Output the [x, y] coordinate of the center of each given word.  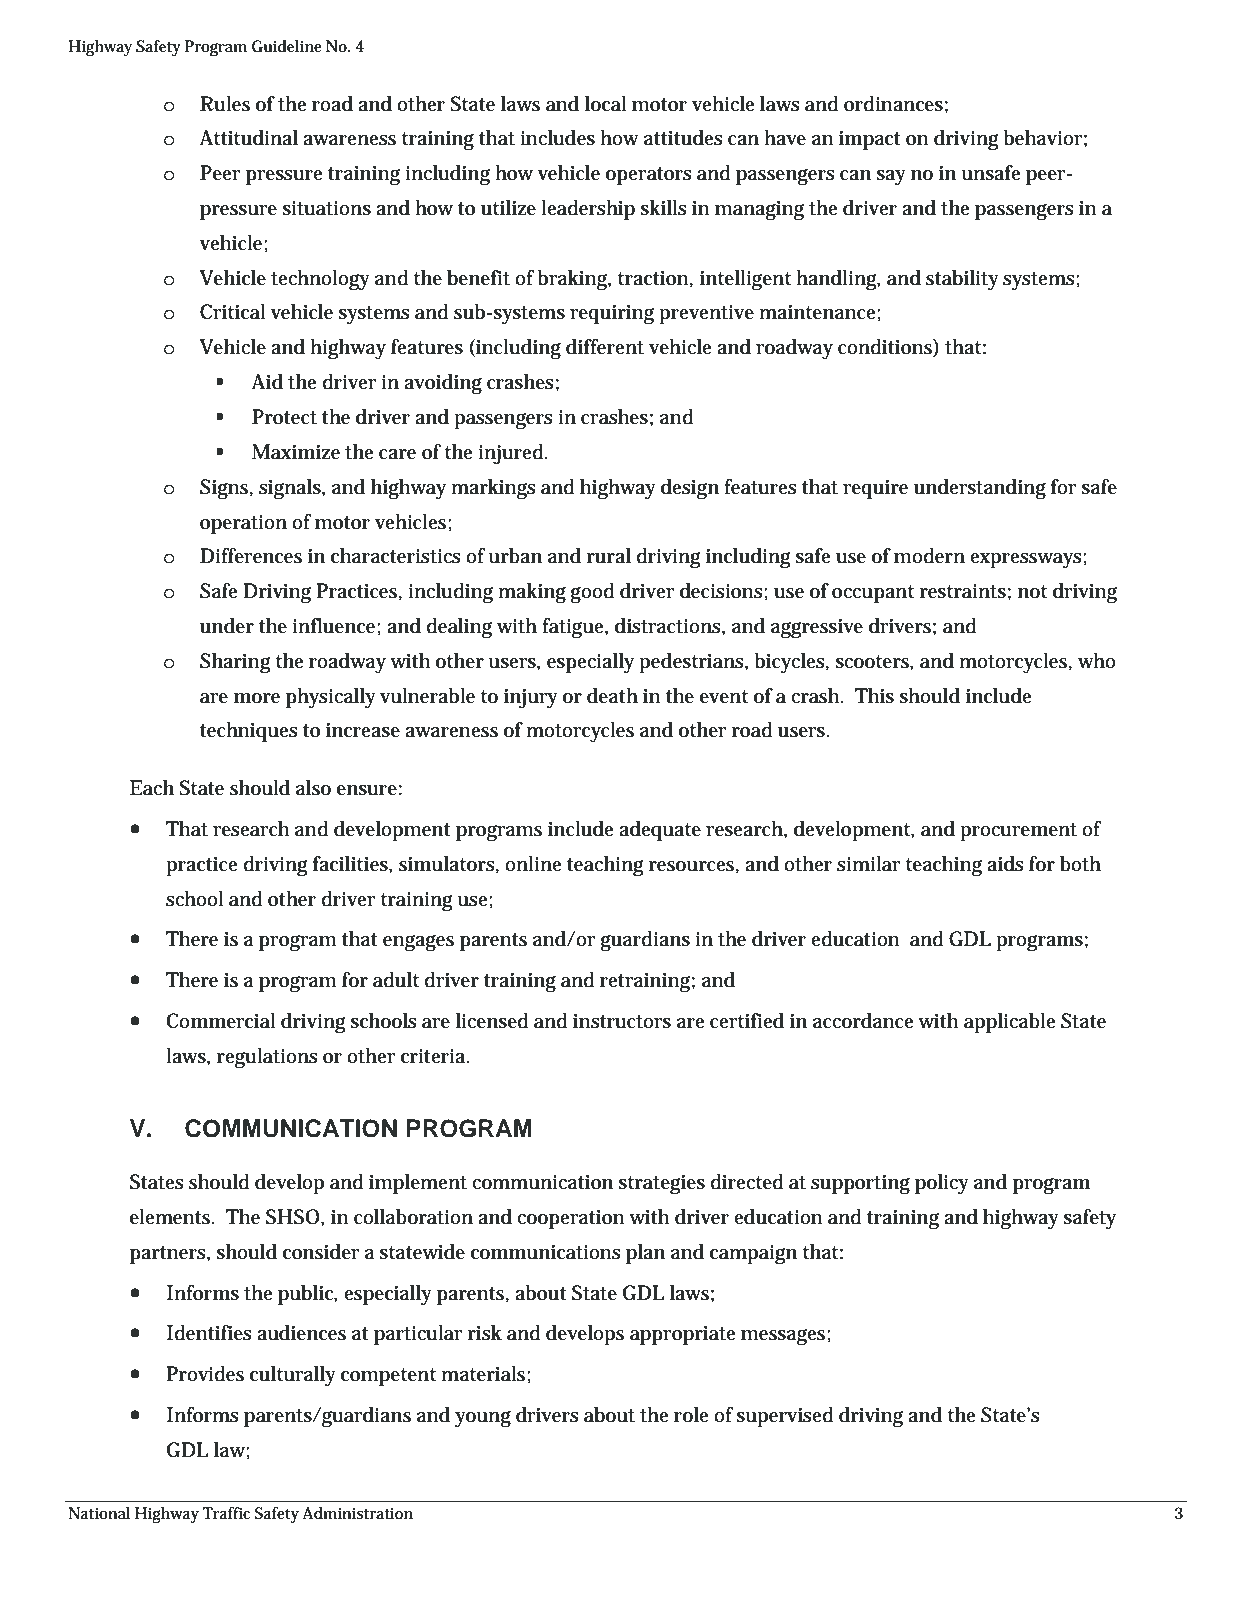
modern [929, 556]
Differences [251, 556]
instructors [622, 1021]
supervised [785, 1417]
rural [608, 556]
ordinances [893, 104]
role [691, 1415]
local [606, 104]
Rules [225, 104]
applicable [1009, 1023]
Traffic [226, 1513]
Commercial [221, 1021]
